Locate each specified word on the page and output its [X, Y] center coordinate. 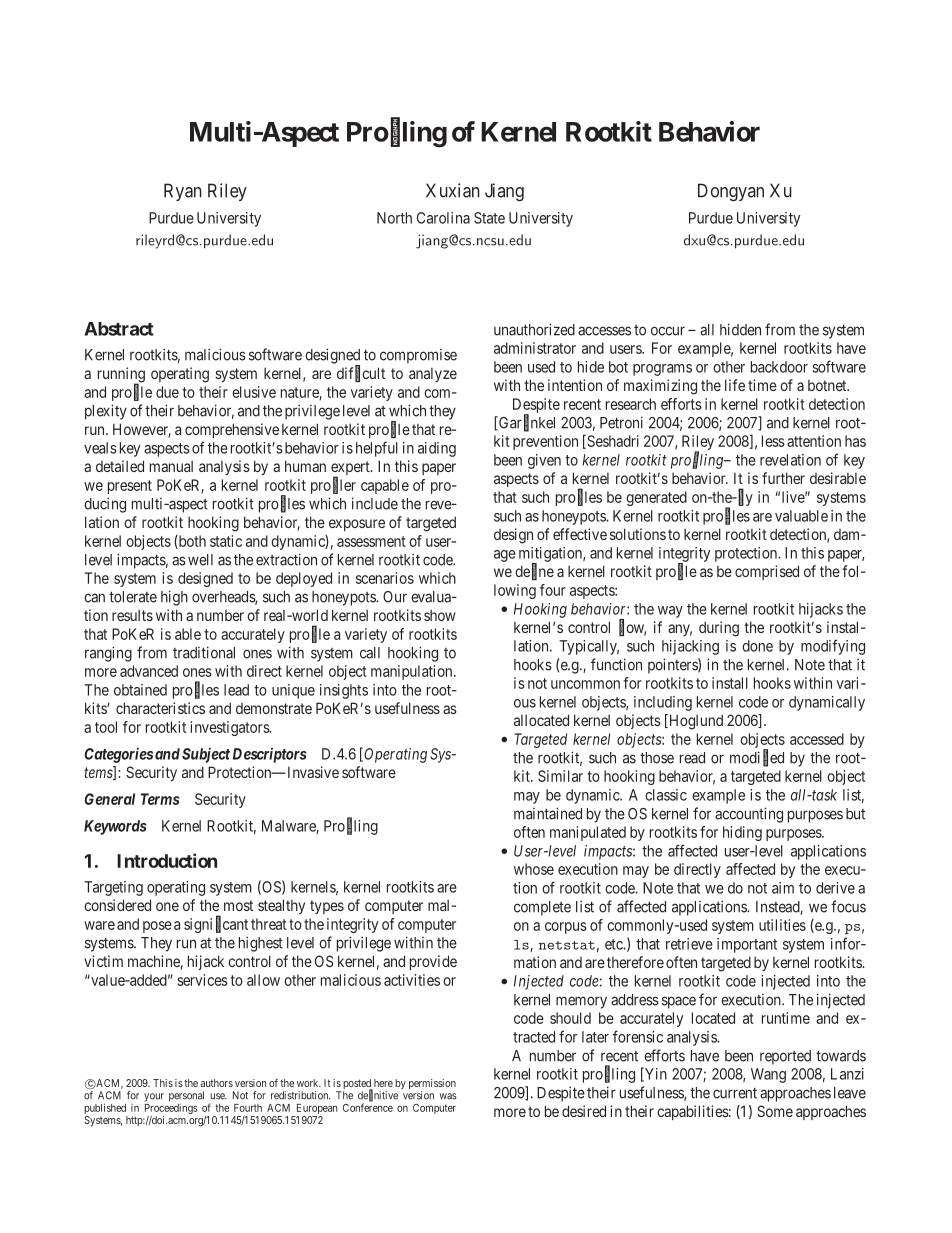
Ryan [183, 192]
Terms [160, 799]
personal [186, 1096]
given [544, 461]
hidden [740, 329]
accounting [749, 815]
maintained [548, 813]
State [489, 218]
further [783, 478]
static [226, 541]
